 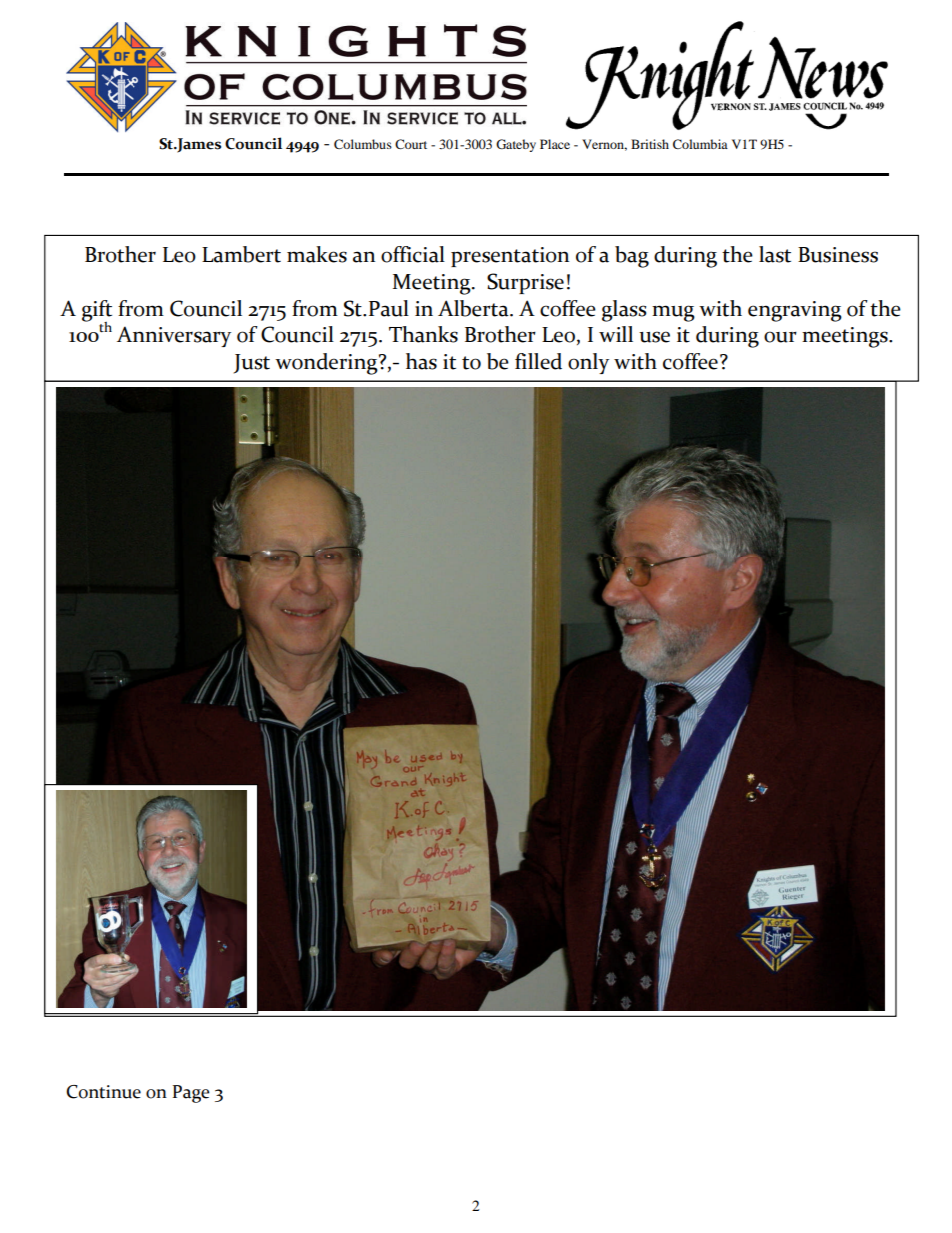 I want to click on Columbia, so click(x=700, y=144).
